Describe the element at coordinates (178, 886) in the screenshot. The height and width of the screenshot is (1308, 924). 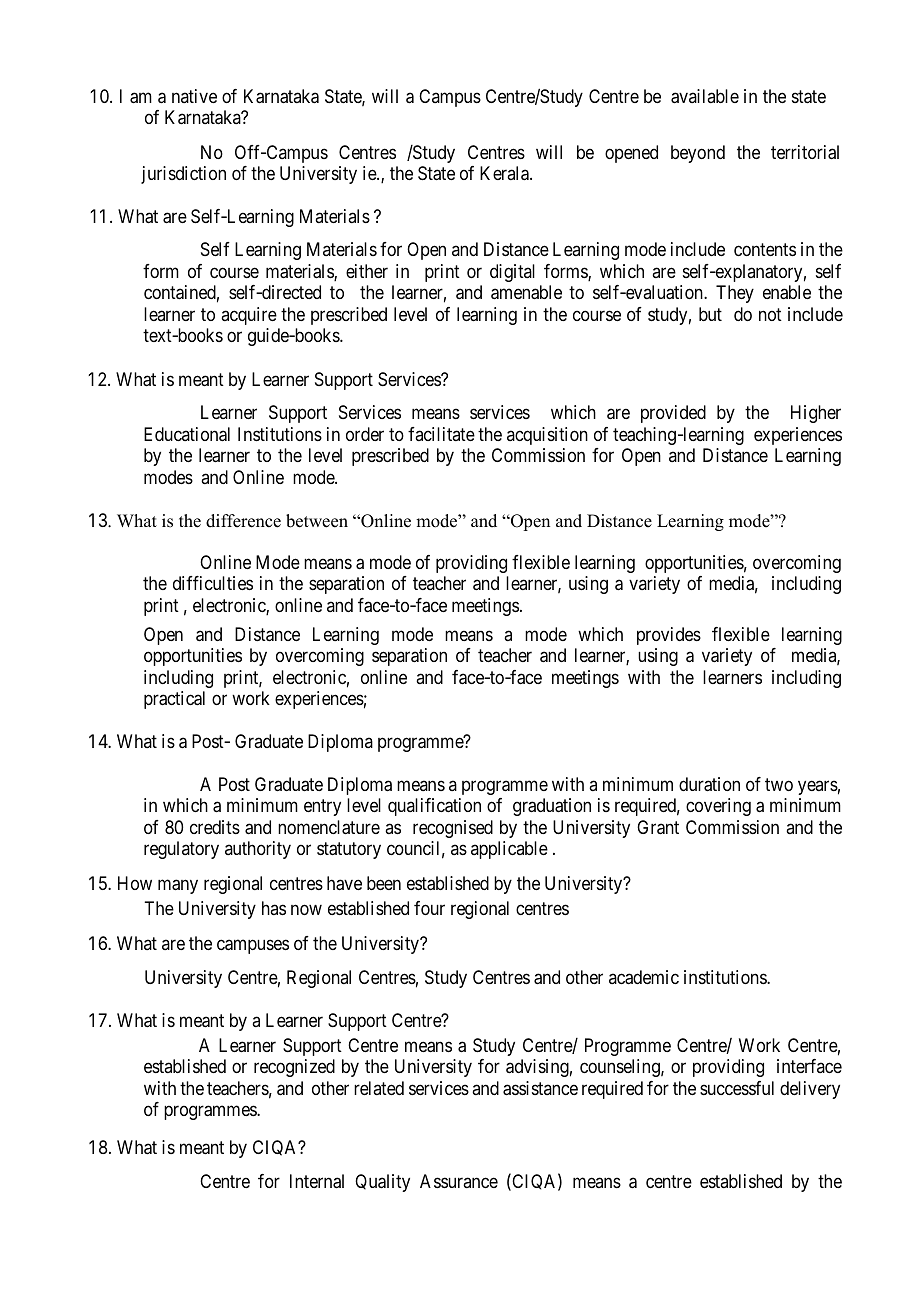
I see `many` at that location.
